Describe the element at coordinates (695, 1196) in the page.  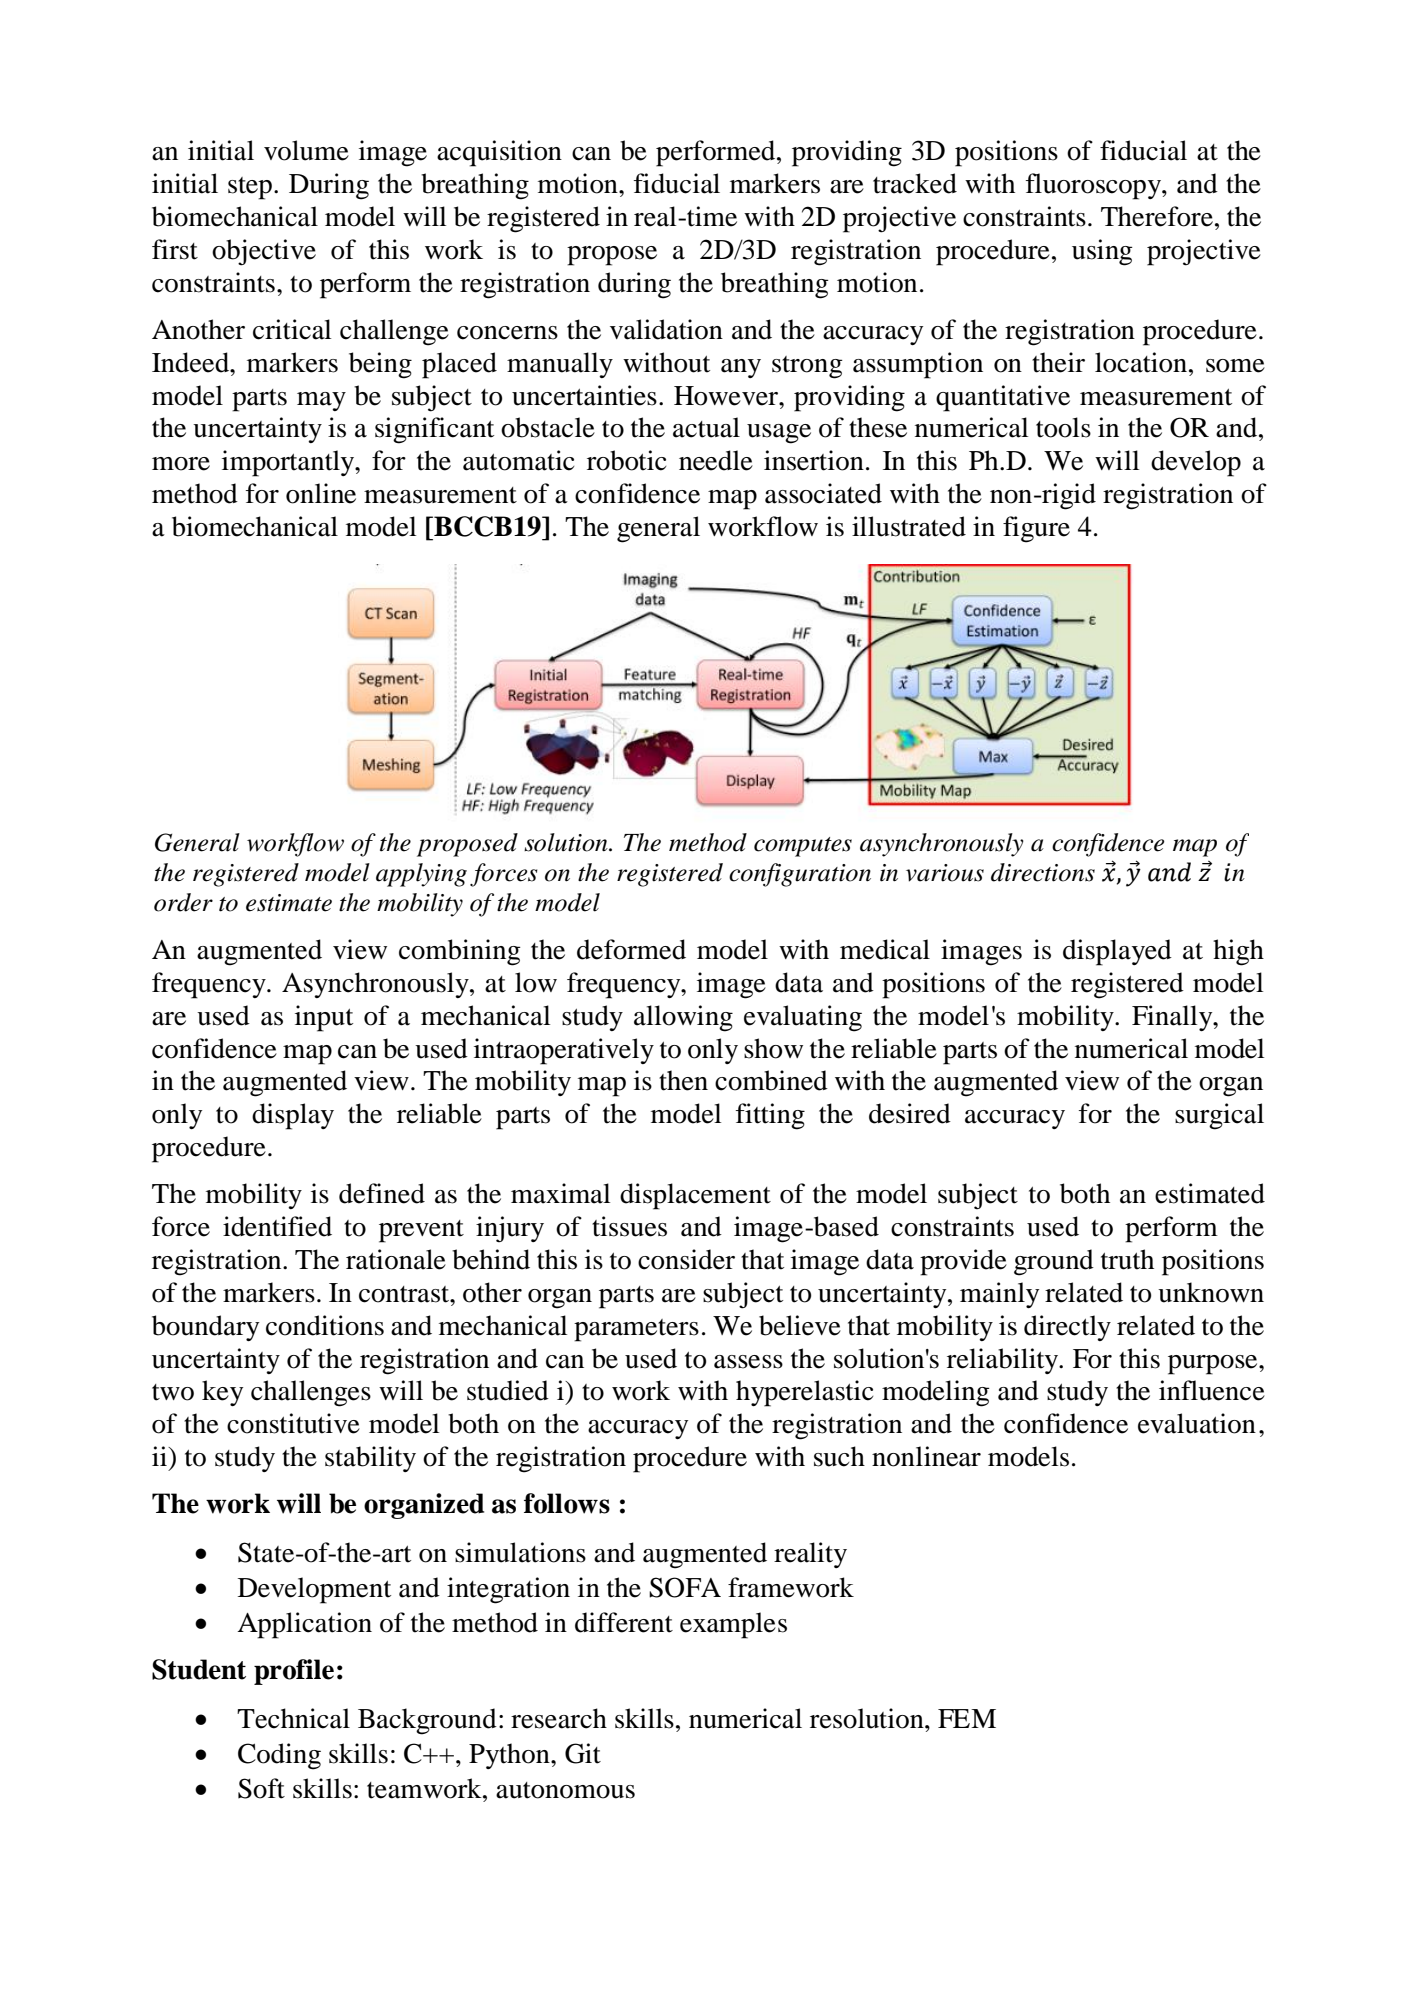
I see `displacement` at that location.
